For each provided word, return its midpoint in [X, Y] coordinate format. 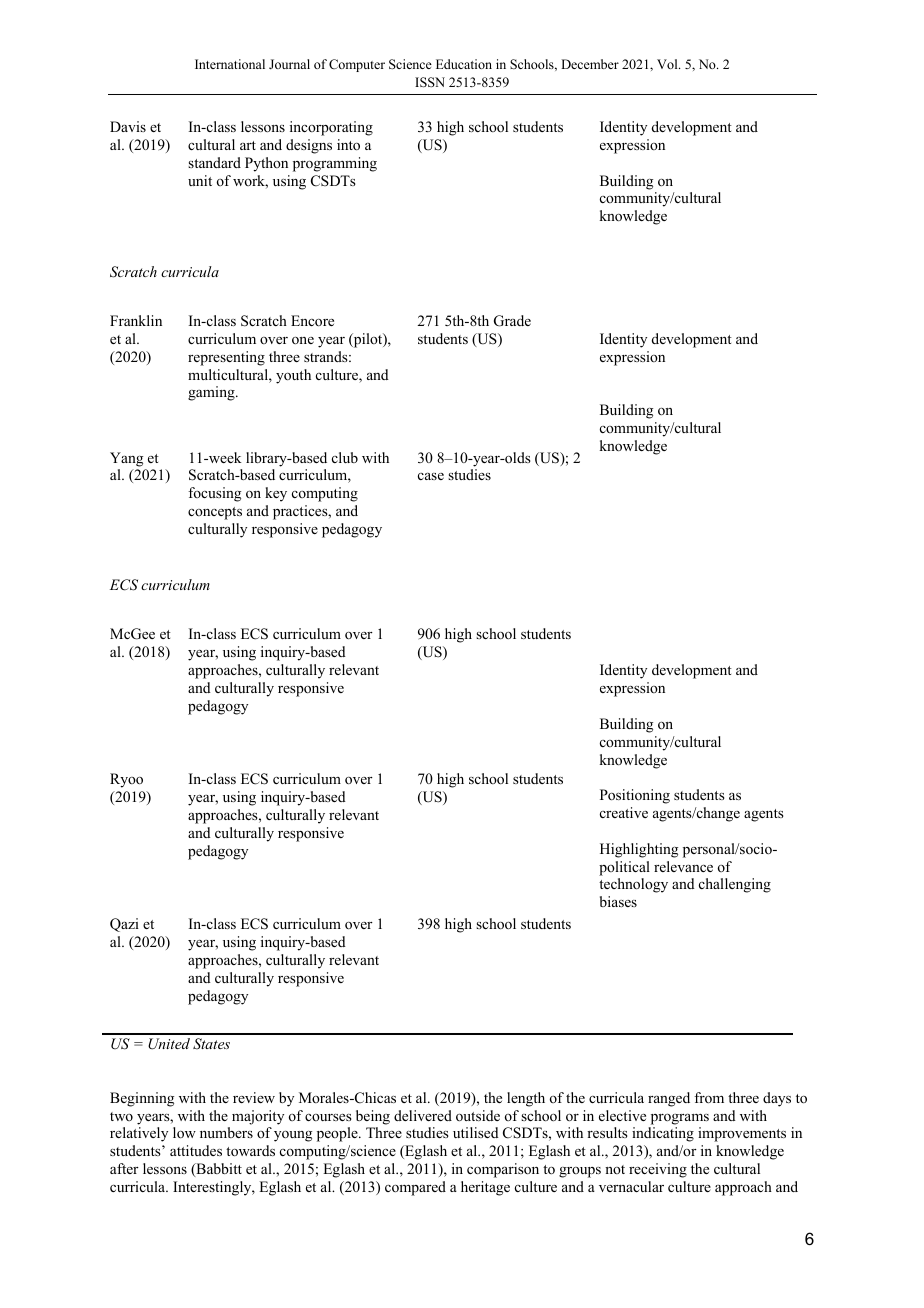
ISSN [430, 82]
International [230, 64]
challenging [735, 885]
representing [226, 358]
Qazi [124, 925]
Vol [668, 64]
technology [633, 885]
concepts [215, 513]
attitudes [196, 1150]
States [211, 1044]
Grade [512, 321]
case [431, 476]
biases [618, 901]
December [590, 64]
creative [624, 812]
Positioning [635, 796]
